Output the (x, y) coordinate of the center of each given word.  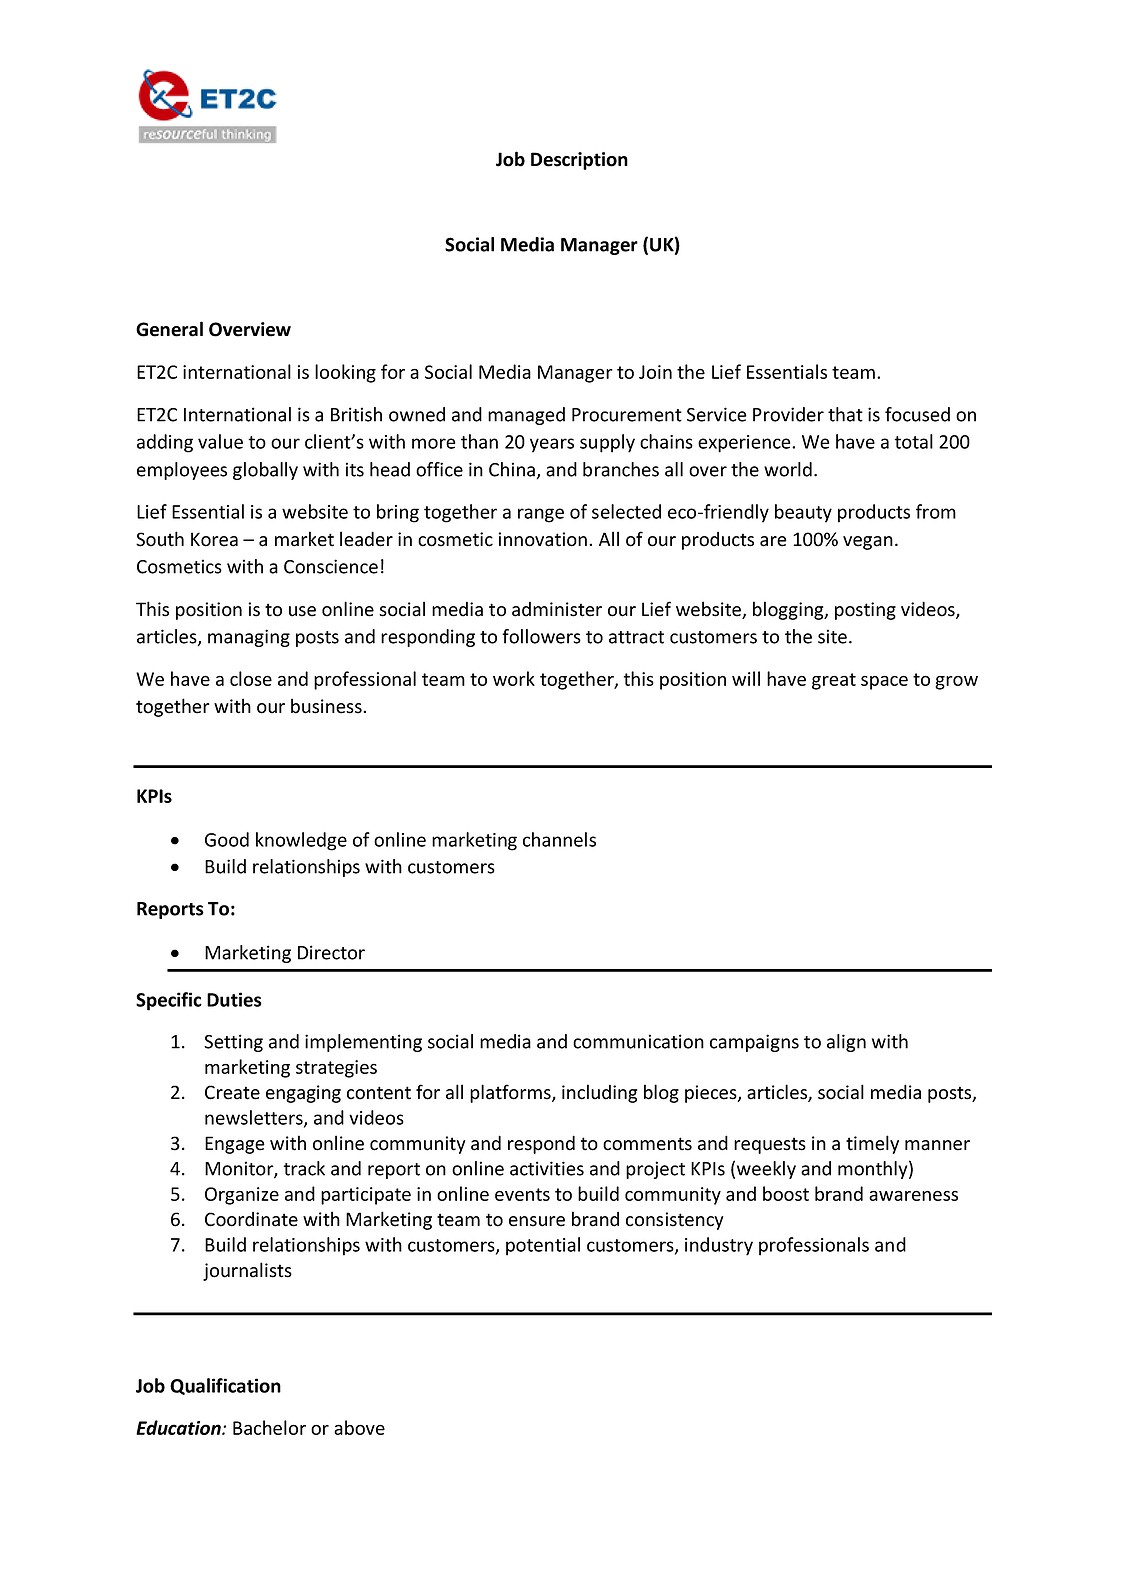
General (169, 329)
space (884, 683)
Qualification (225, 1386)
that (845, 414)
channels (559, 839)
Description (579, 161)
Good (227, 839)
